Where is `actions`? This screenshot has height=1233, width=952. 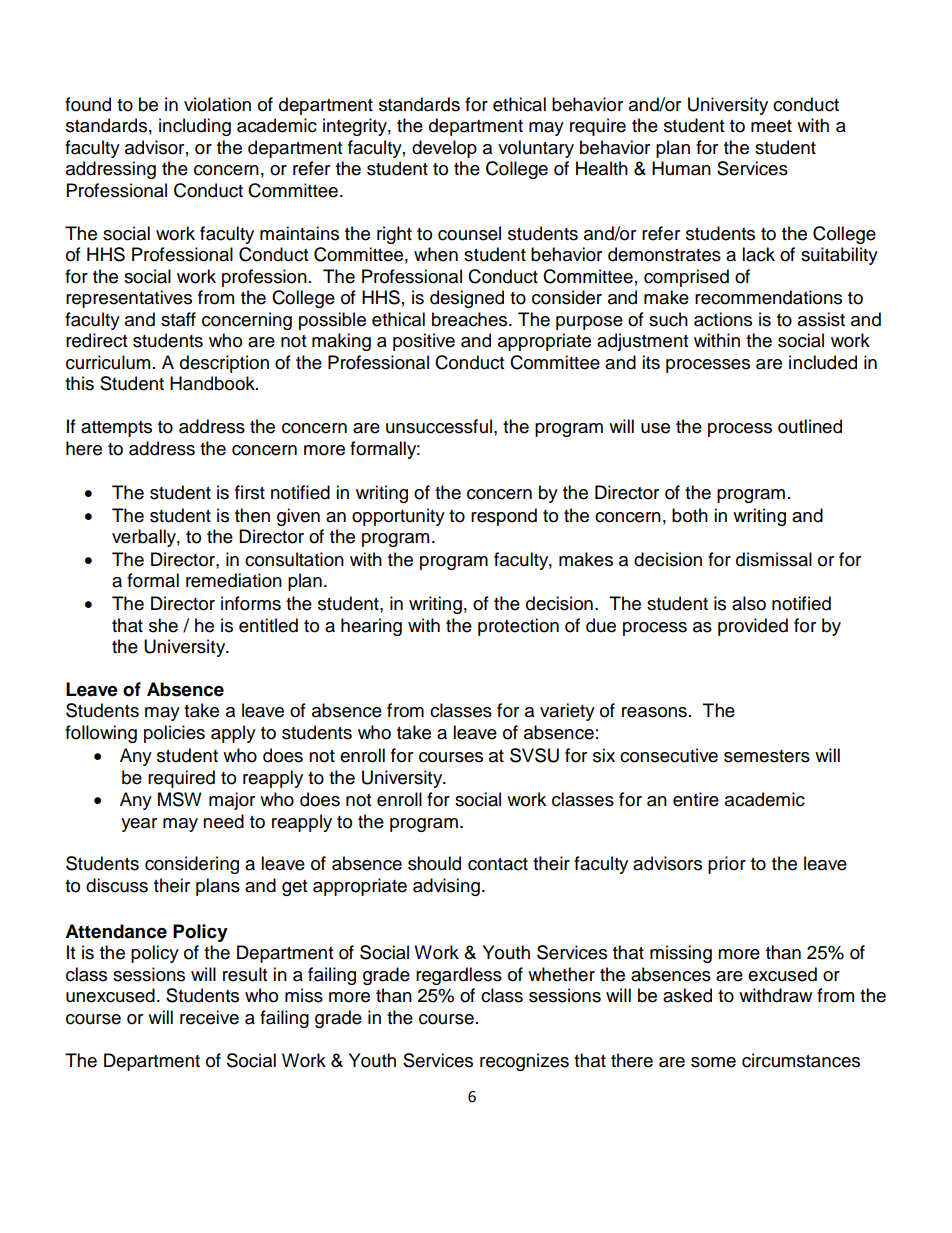 actions is located at coordinates (723, 319).
